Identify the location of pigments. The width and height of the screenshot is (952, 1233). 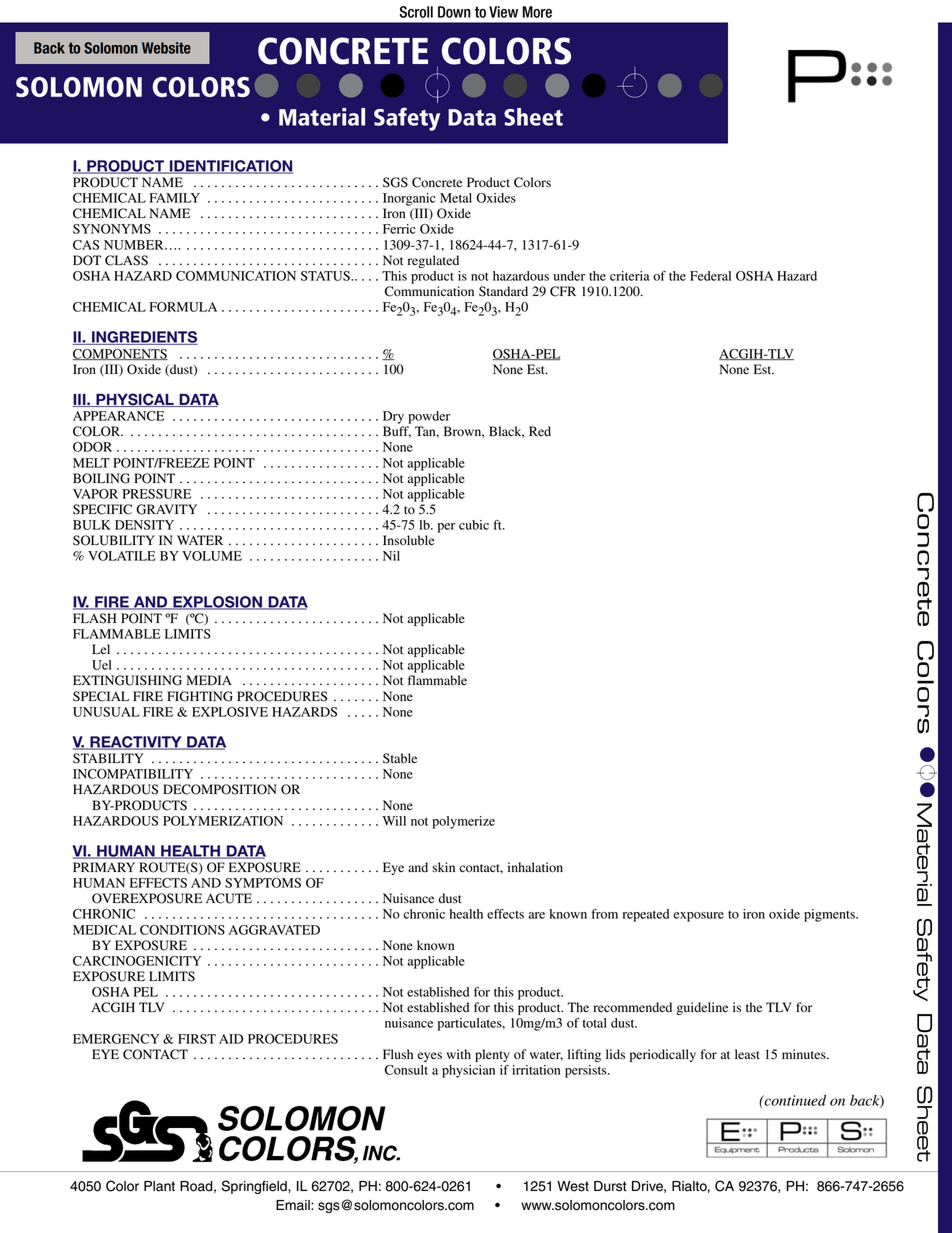
(830, 915).
